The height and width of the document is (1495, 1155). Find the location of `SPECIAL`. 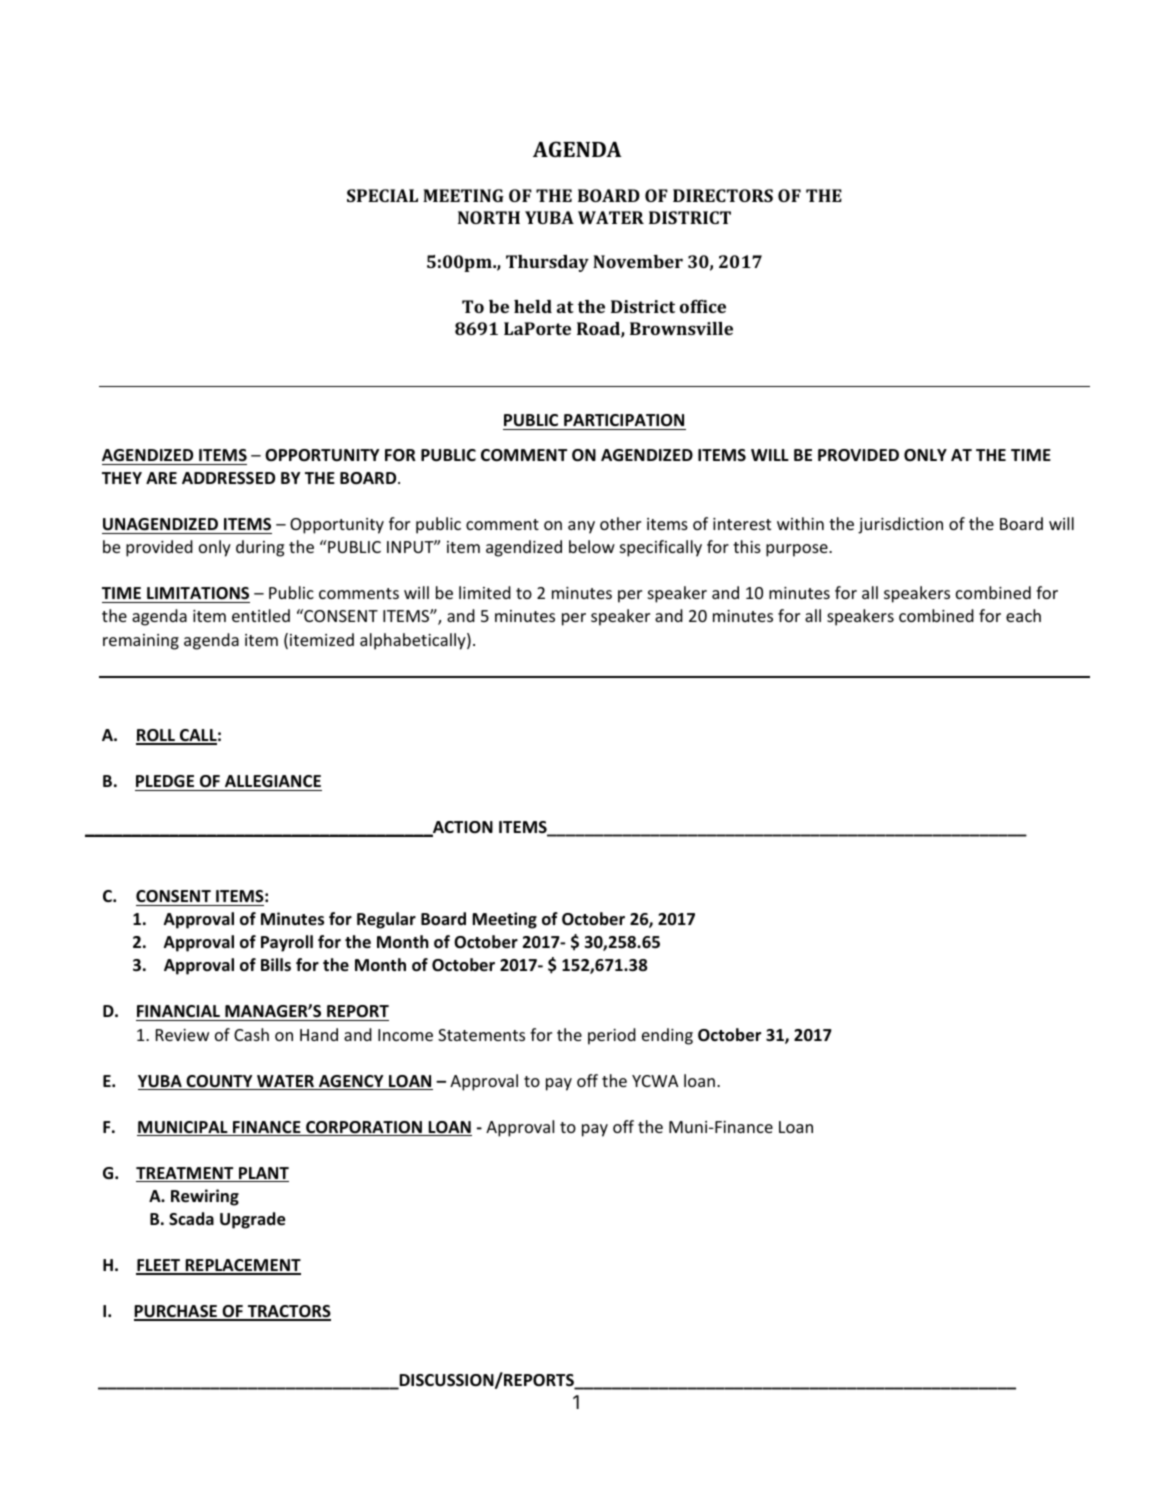

SPECIAL is located at coordinates (382, 195).
